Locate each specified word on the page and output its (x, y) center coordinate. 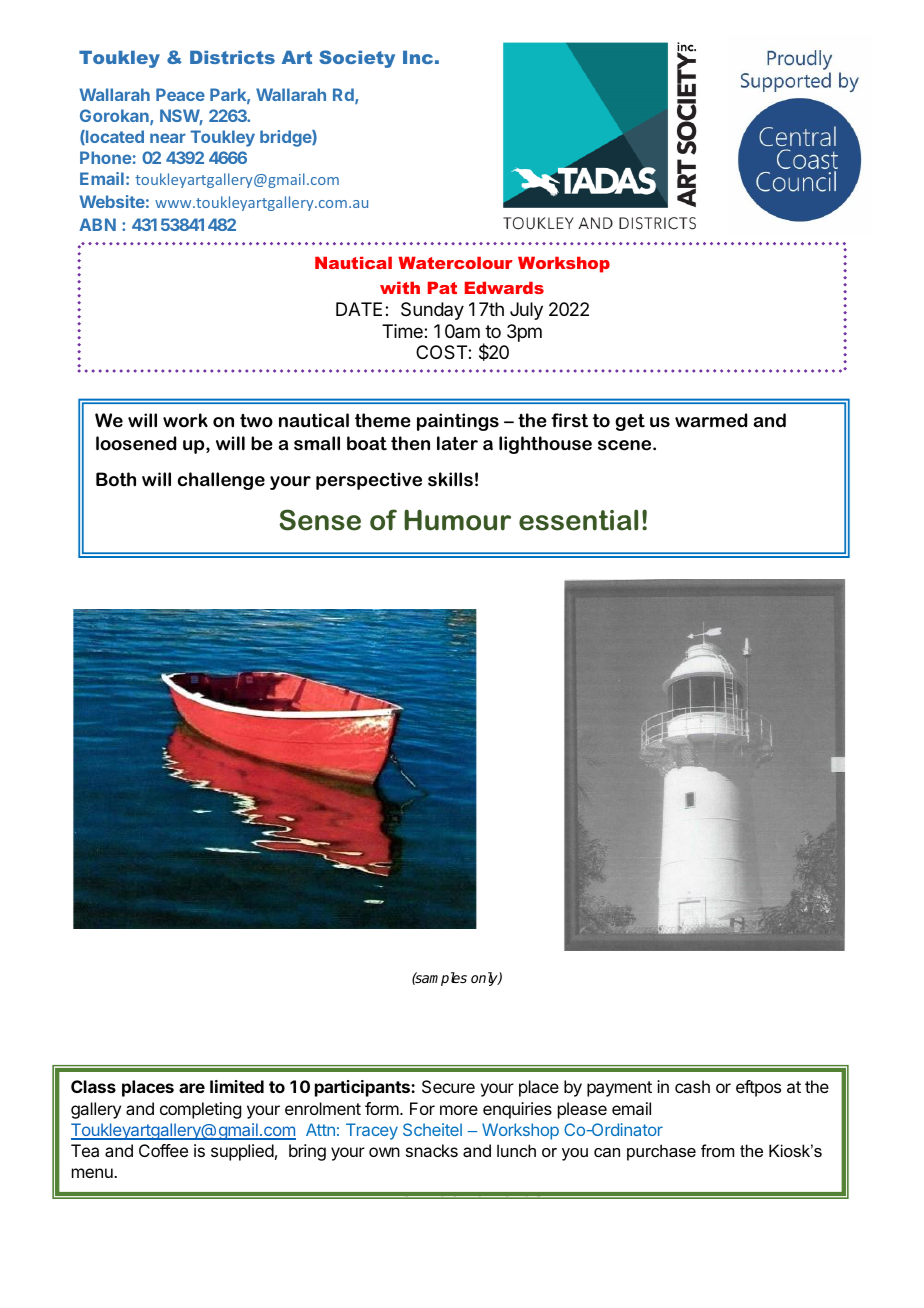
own (384, 1152)
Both (116, 479)
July (526, 311)
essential (578, 520)
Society (357, 59)
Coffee (163, 1150)
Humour (457, 520)
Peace (180, 94)
